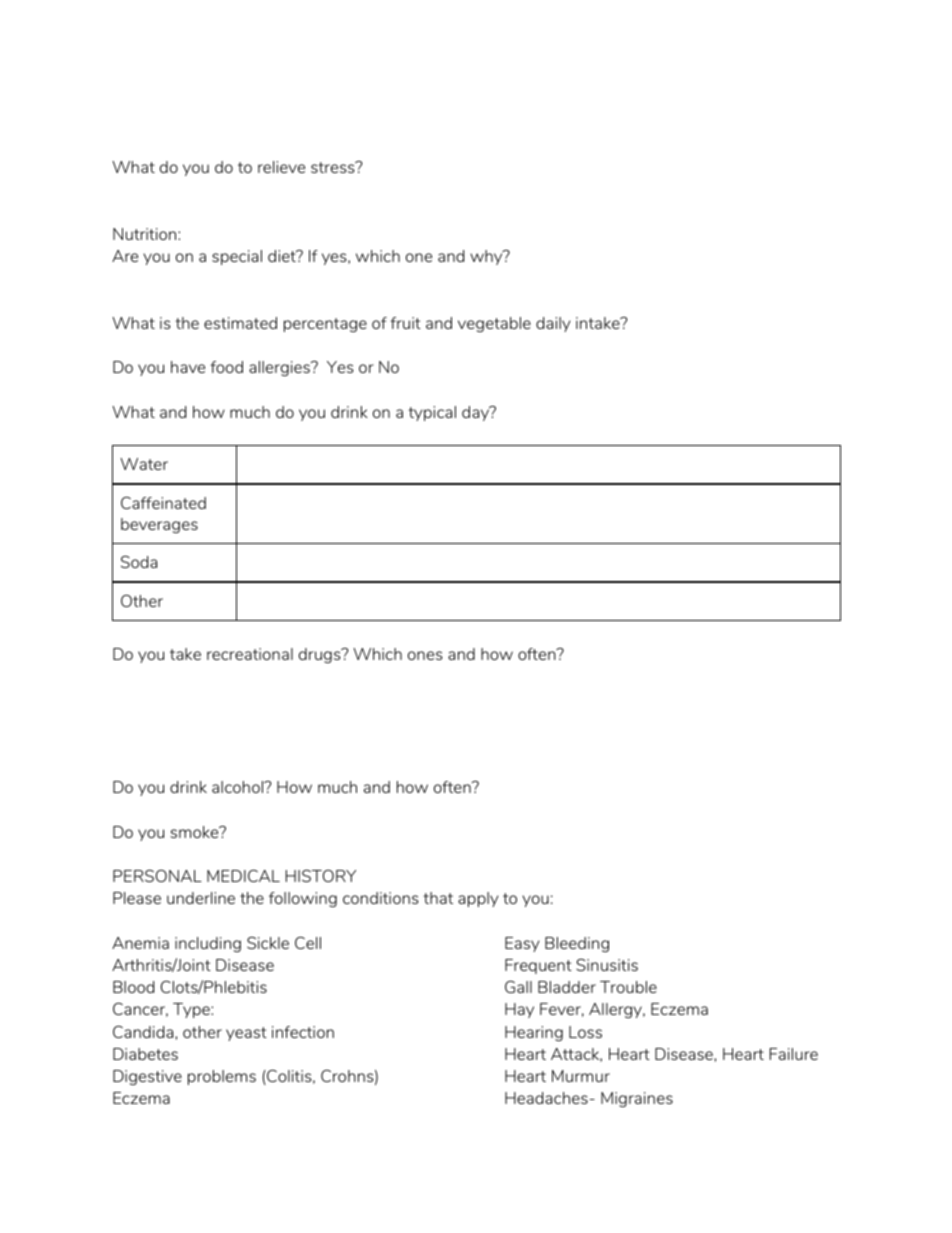 This screenshot has width=952, height=1233. What do you see at coordinates (553, 324) in the screenshot?
I see `daily` at bounding box center [553, 324].
